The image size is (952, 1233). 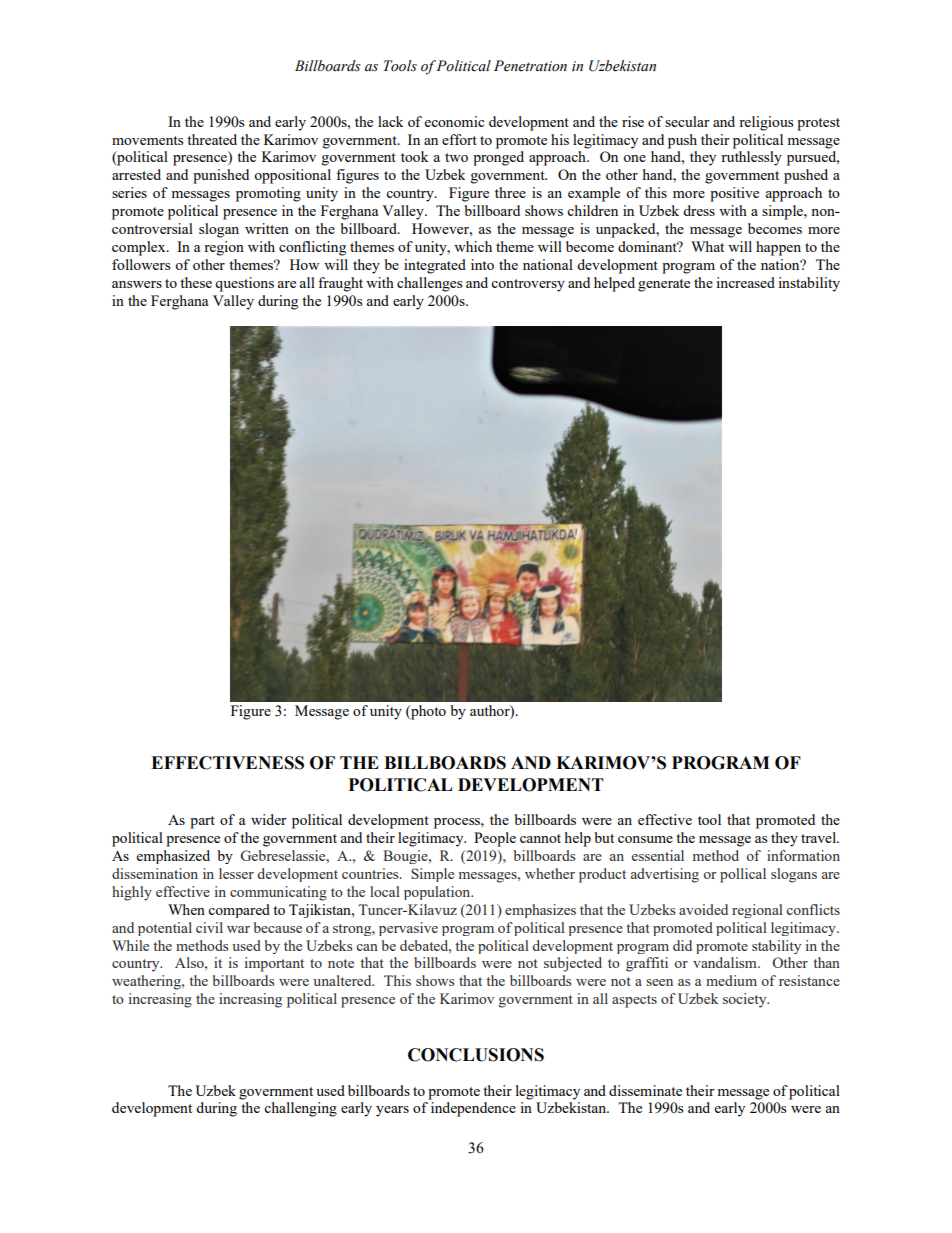 What do you see at coordinates (820, 837) in the screenshot?
I see `travel` at bounding box center [820, 837].
